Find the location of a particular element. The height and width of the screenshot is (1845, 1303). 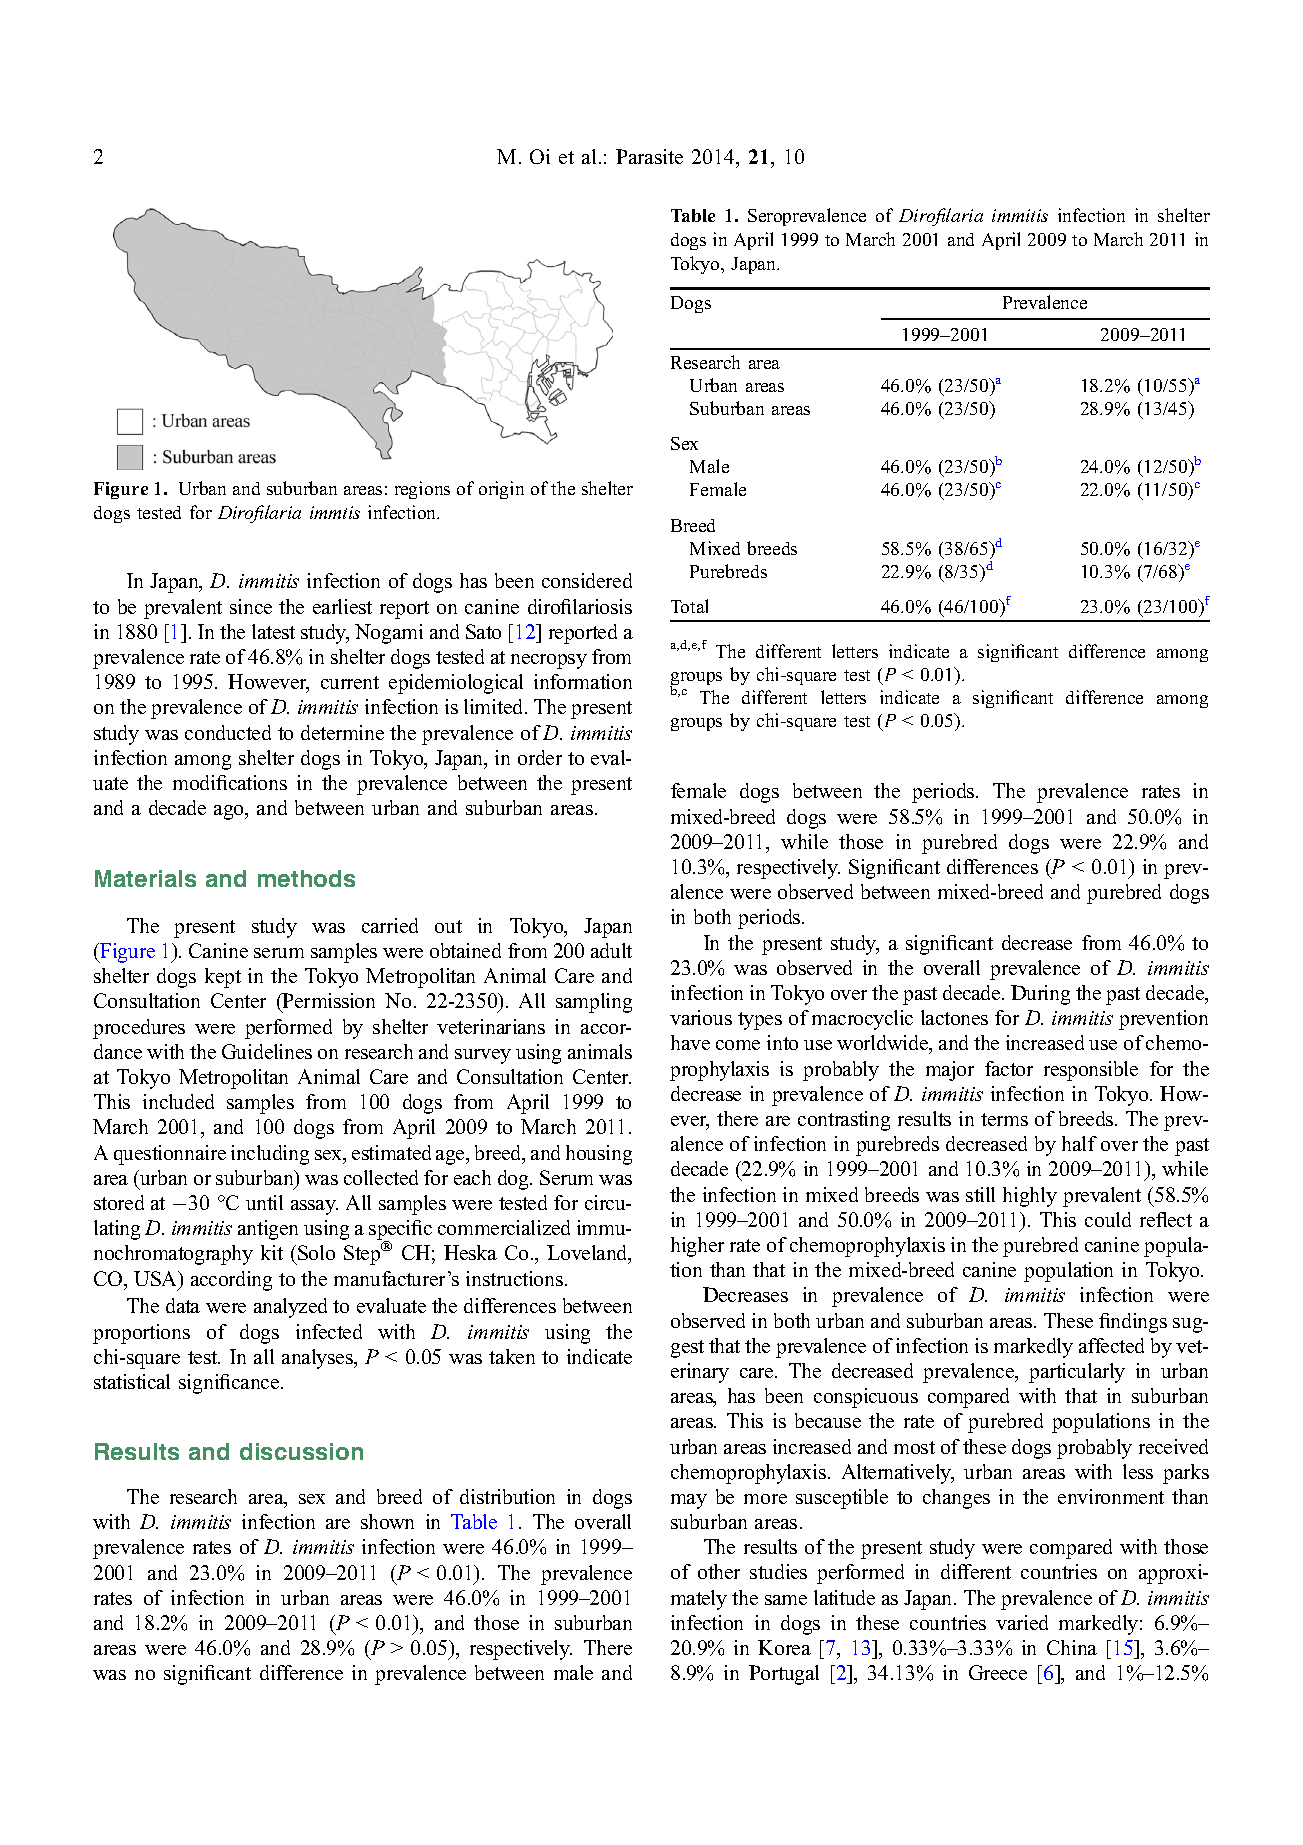

shown is located at coordinates (387, 1521).
